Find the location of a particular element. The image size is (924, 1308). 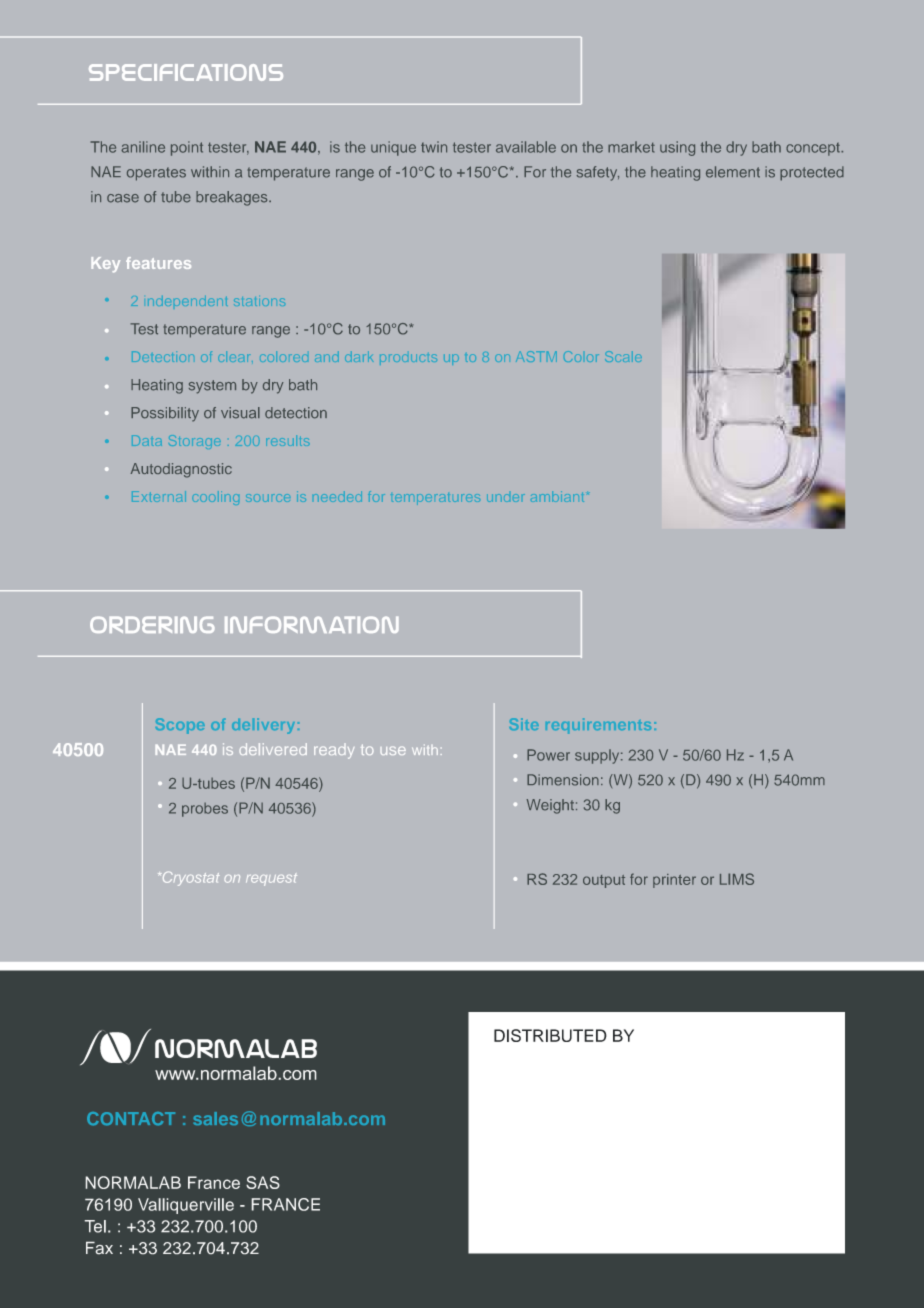

Site is located at coordinates (524, 724).
